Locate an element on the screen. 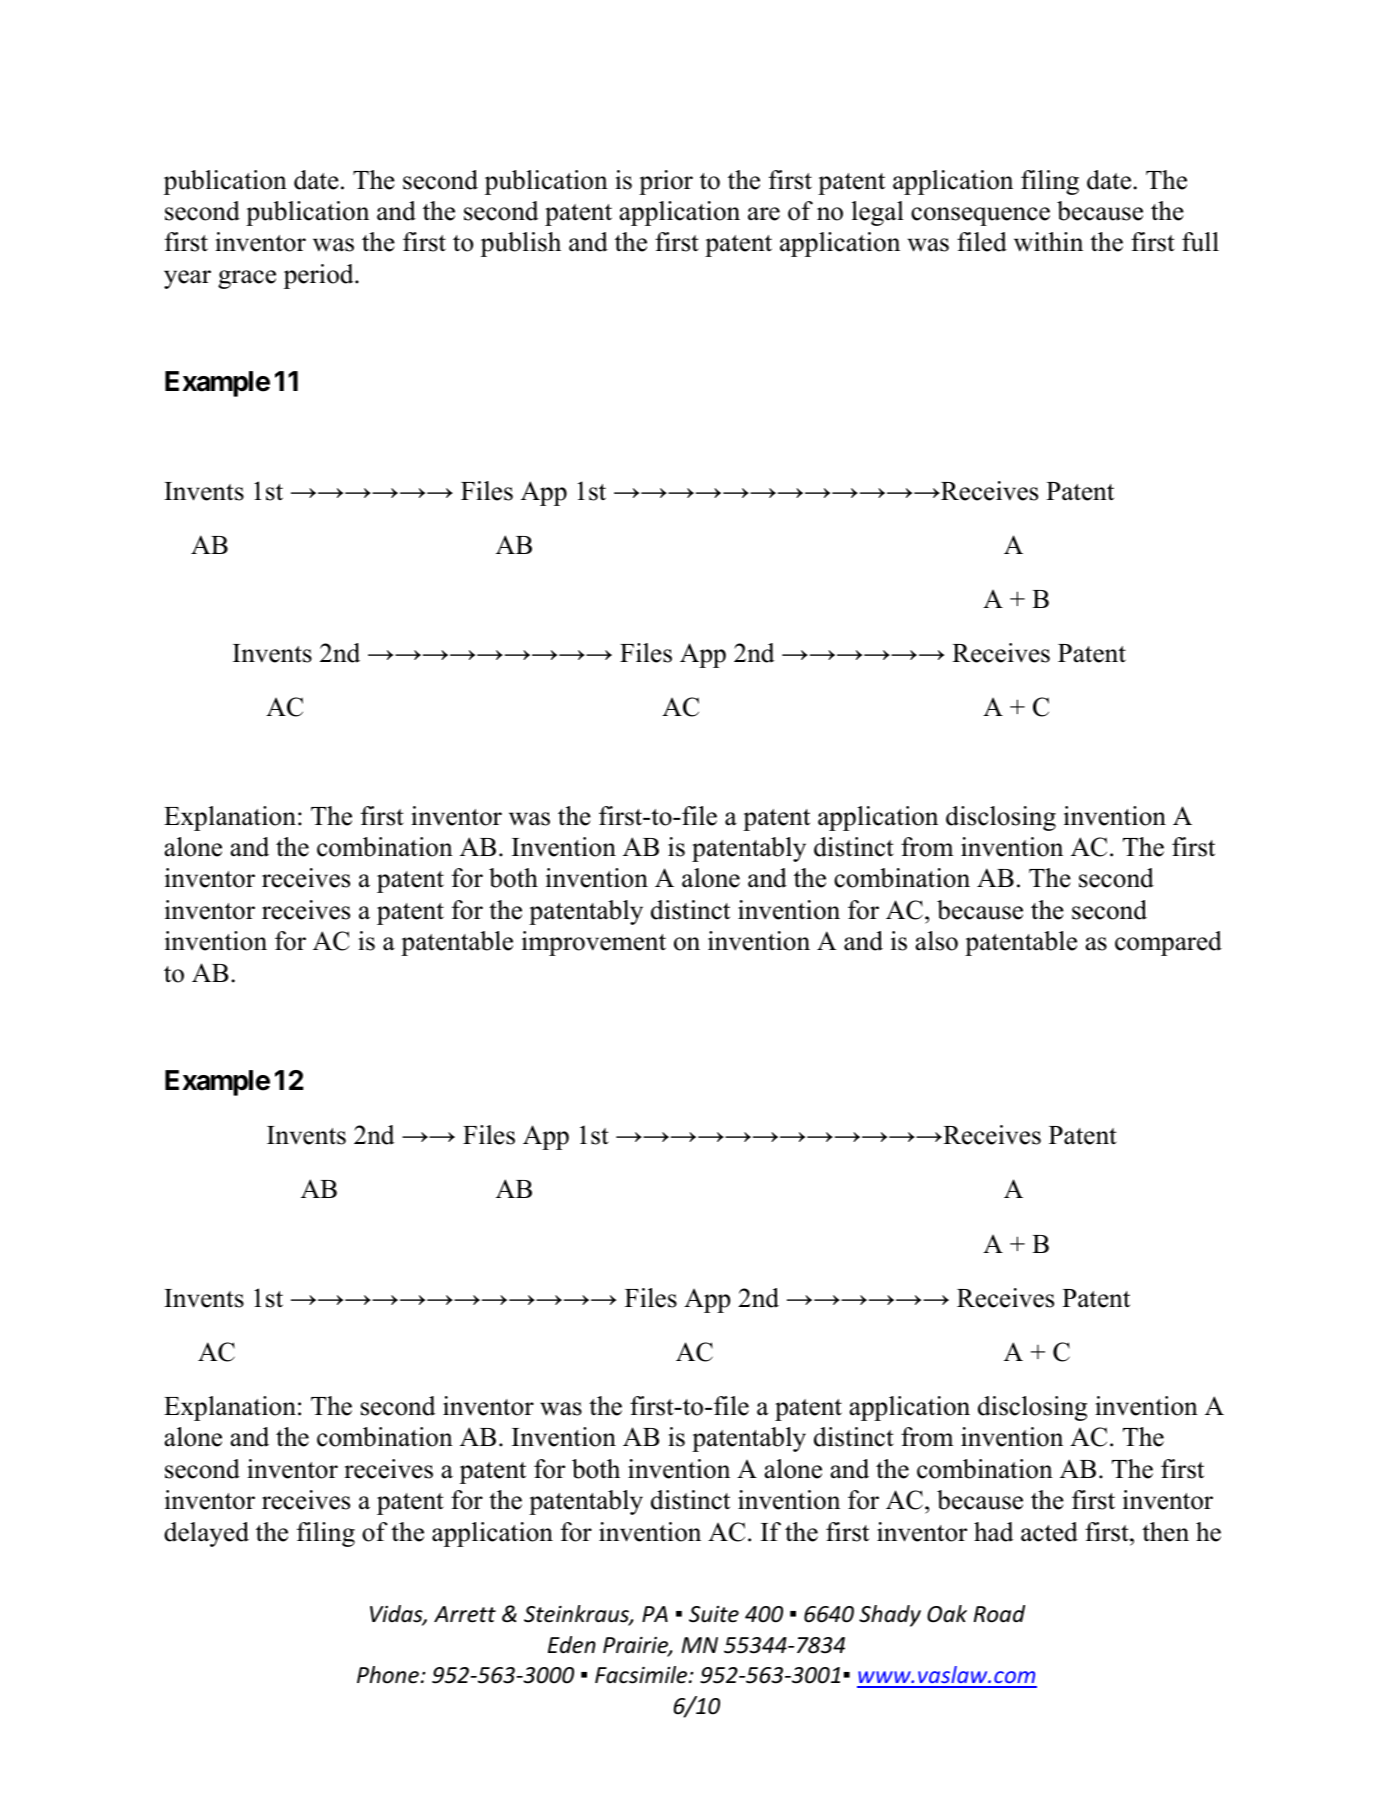 The image size is (1393, 1803). publish is located at coordinates (521, 244).
